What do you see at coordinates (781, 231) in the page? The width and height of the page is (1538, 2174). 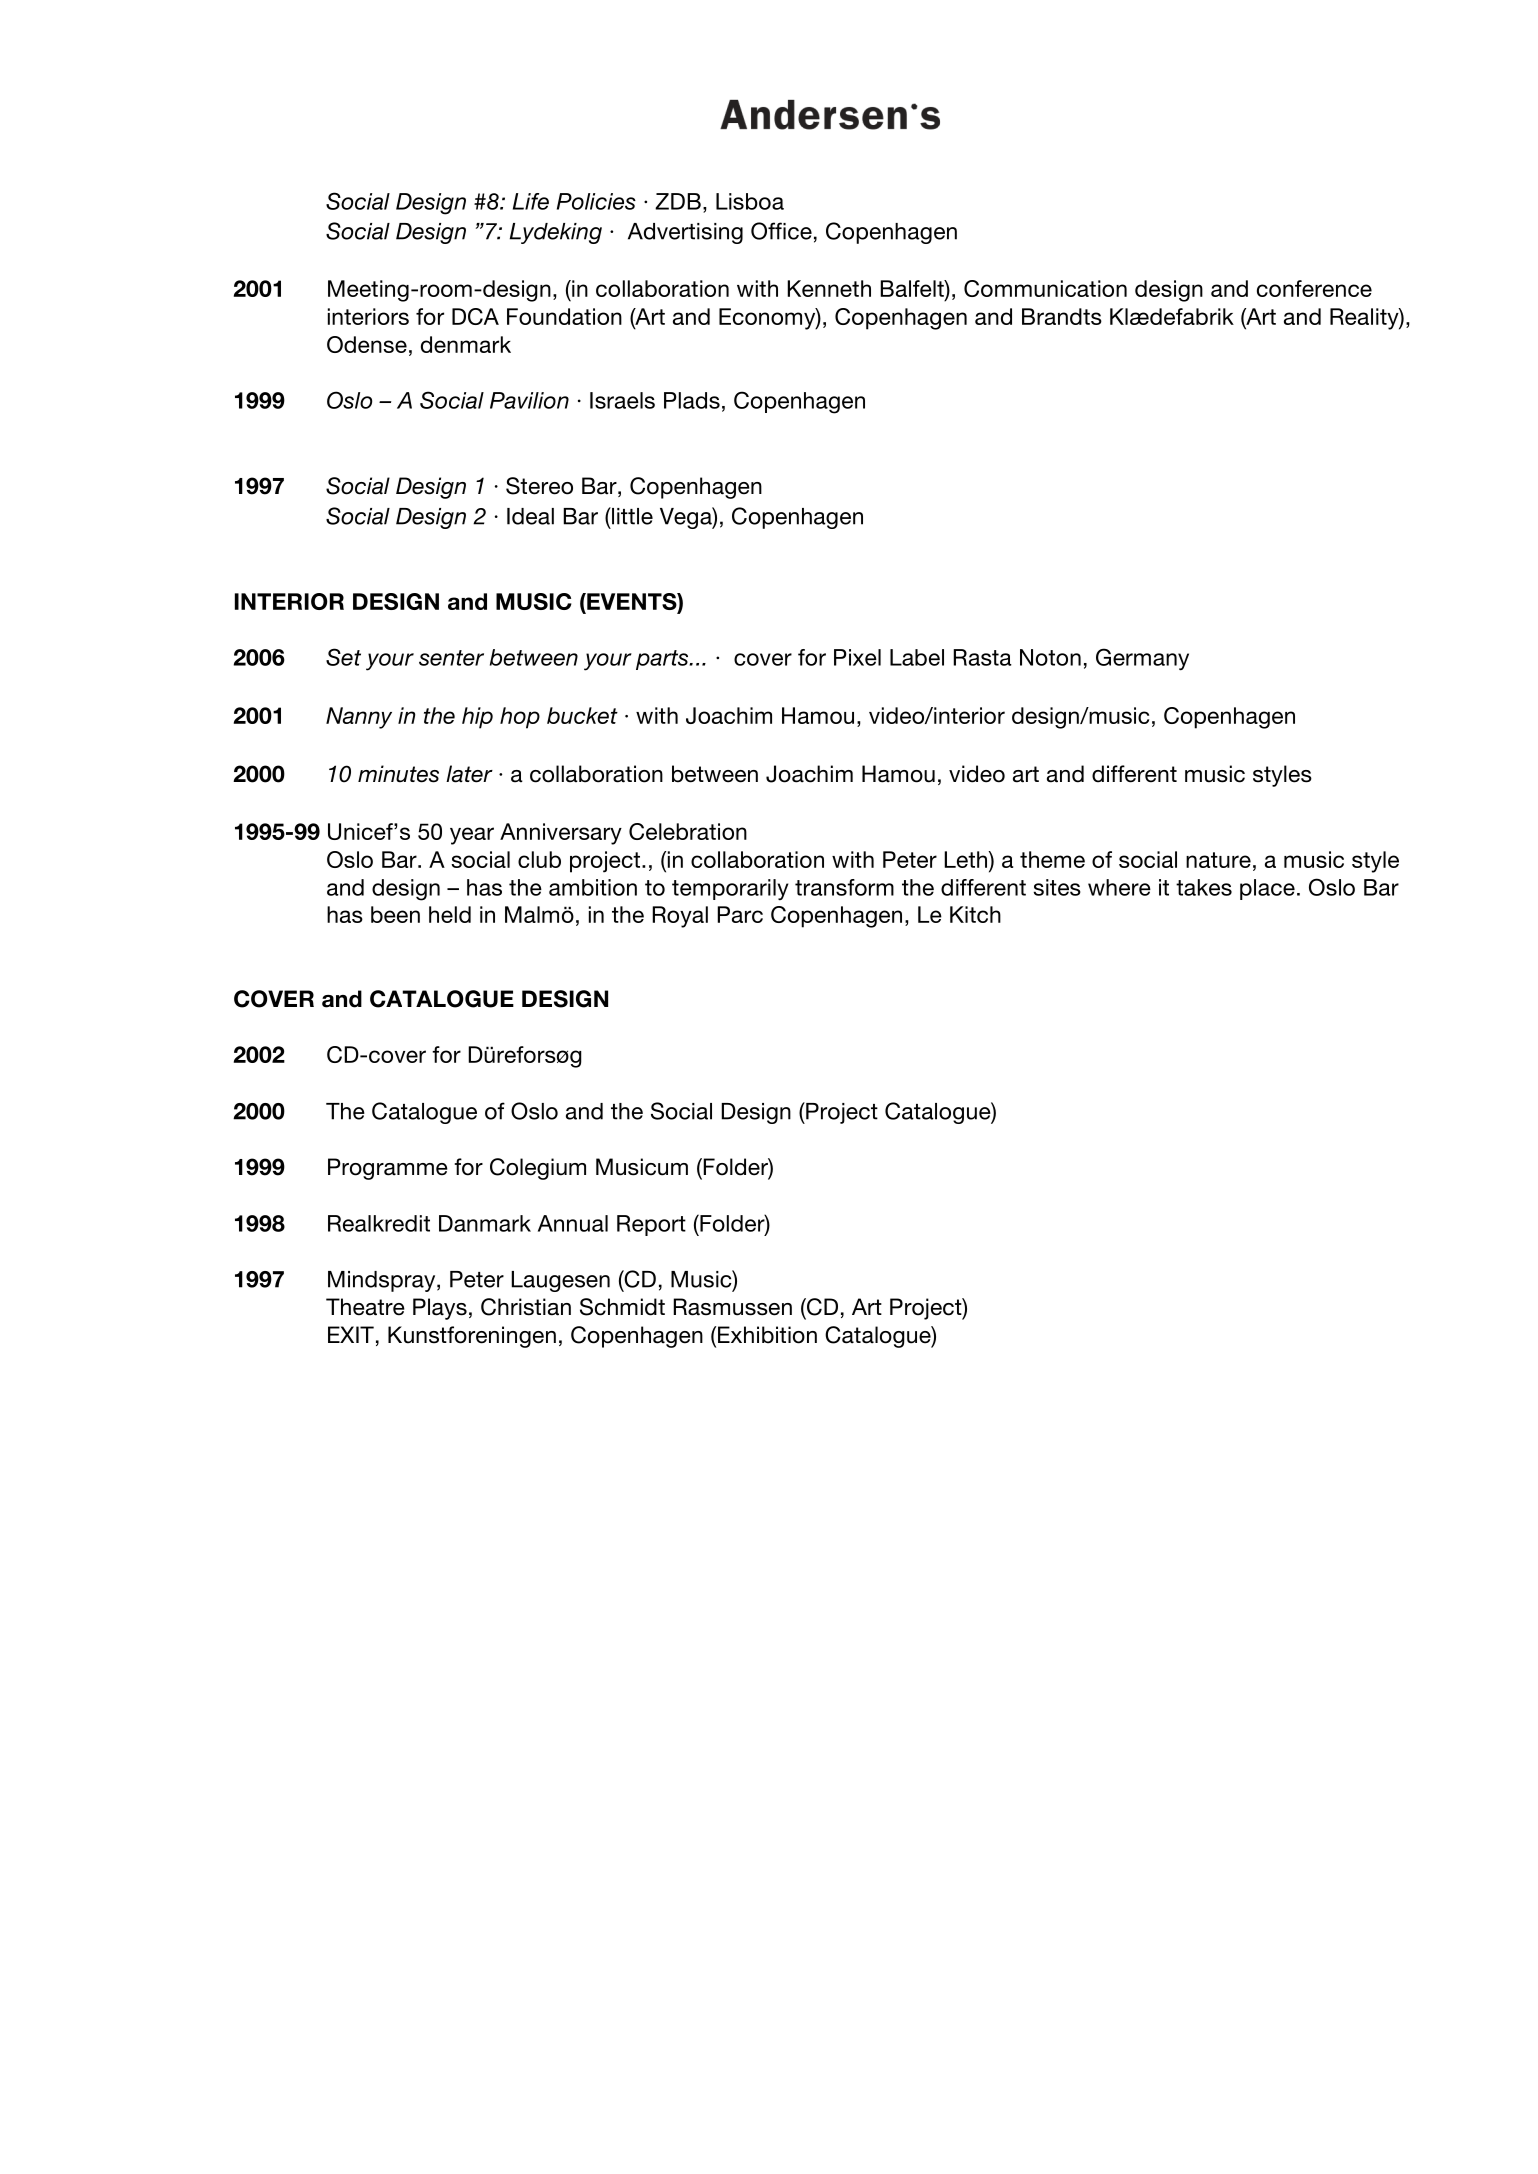 I see `Office` at bounding box center [781, 231].
